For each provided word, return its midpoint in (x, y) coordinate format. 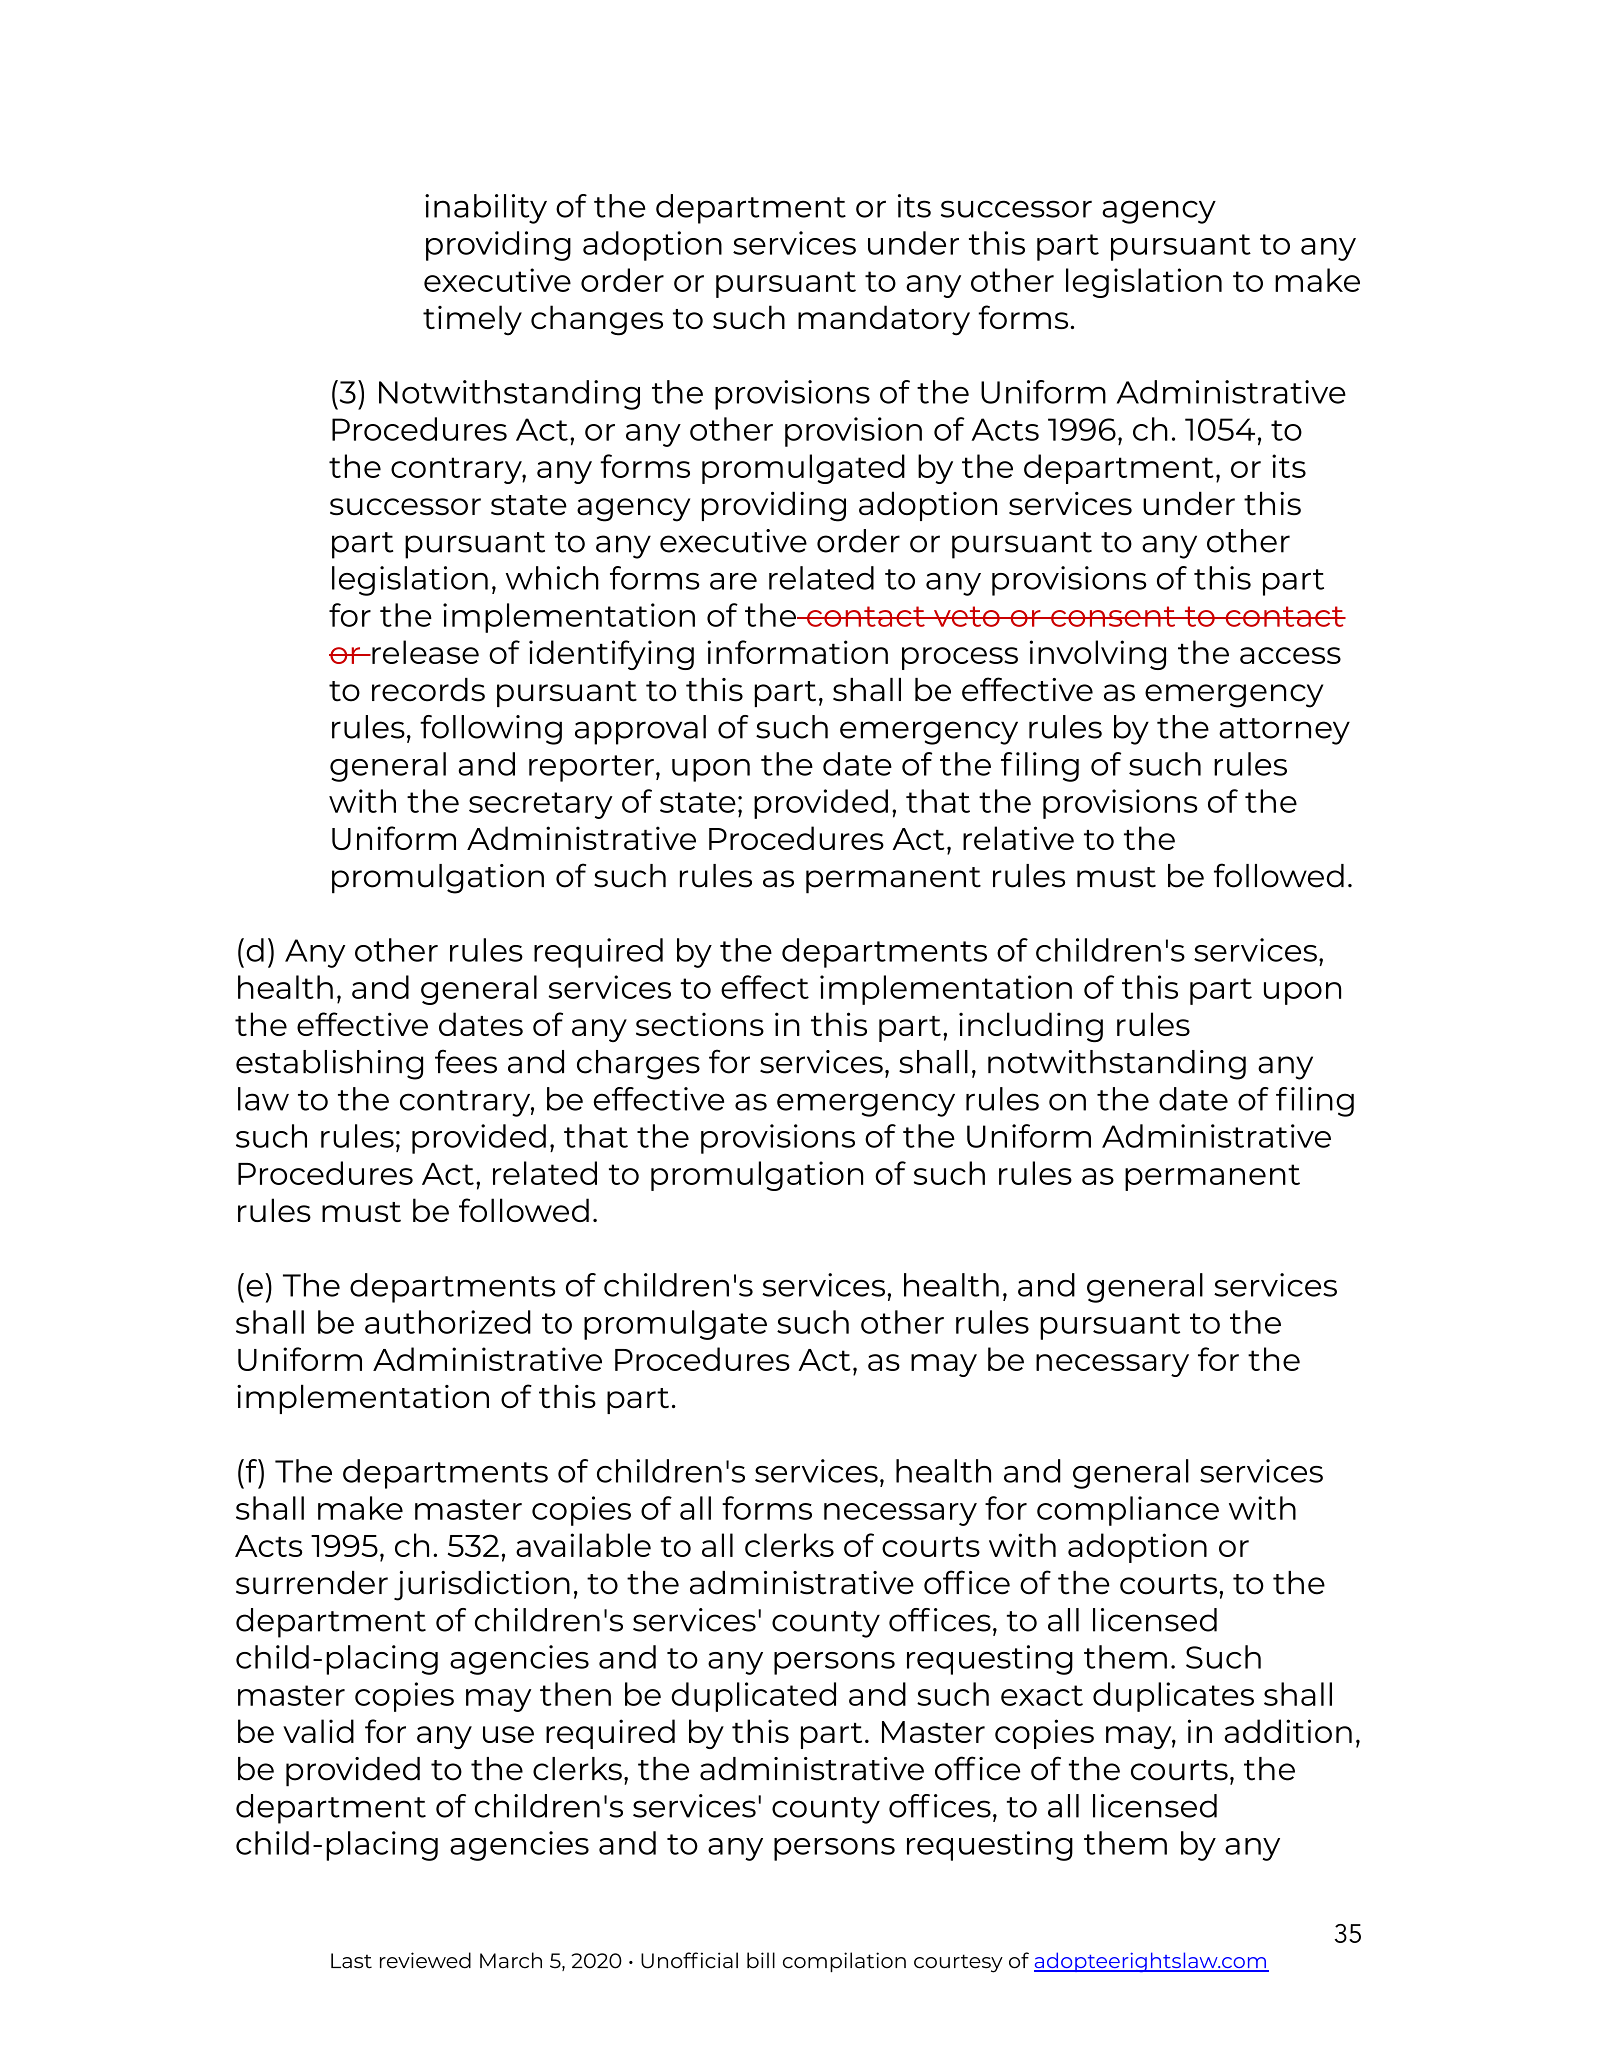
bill (761, 1960)
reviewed (425, 1960)
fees (466, 1061)
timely (472, 320)
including (1031, 1027)
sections (700, 1024)
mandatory (884, 320)
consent (1113, 616)
